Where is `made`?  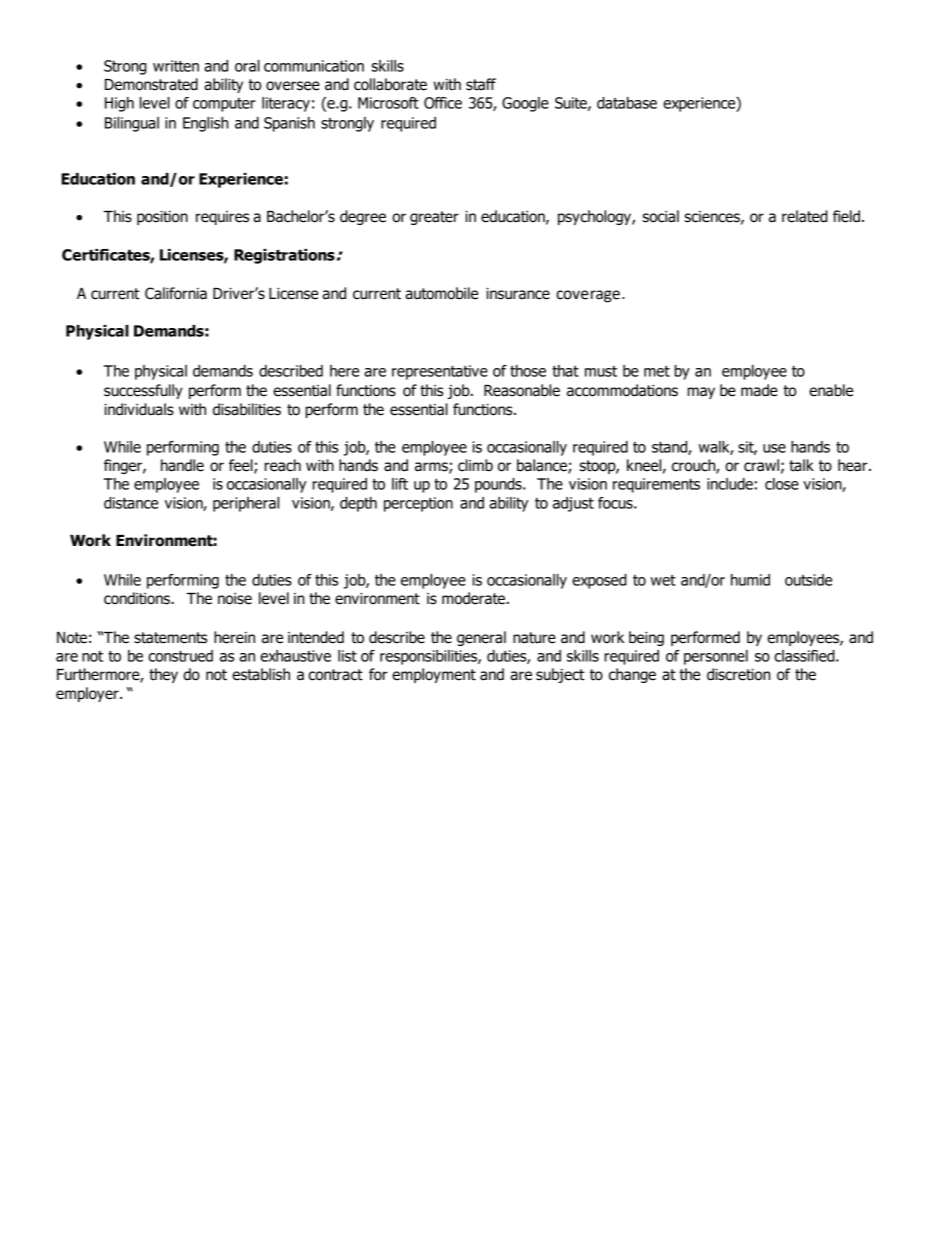 made is located at coordinates (759, 390).
